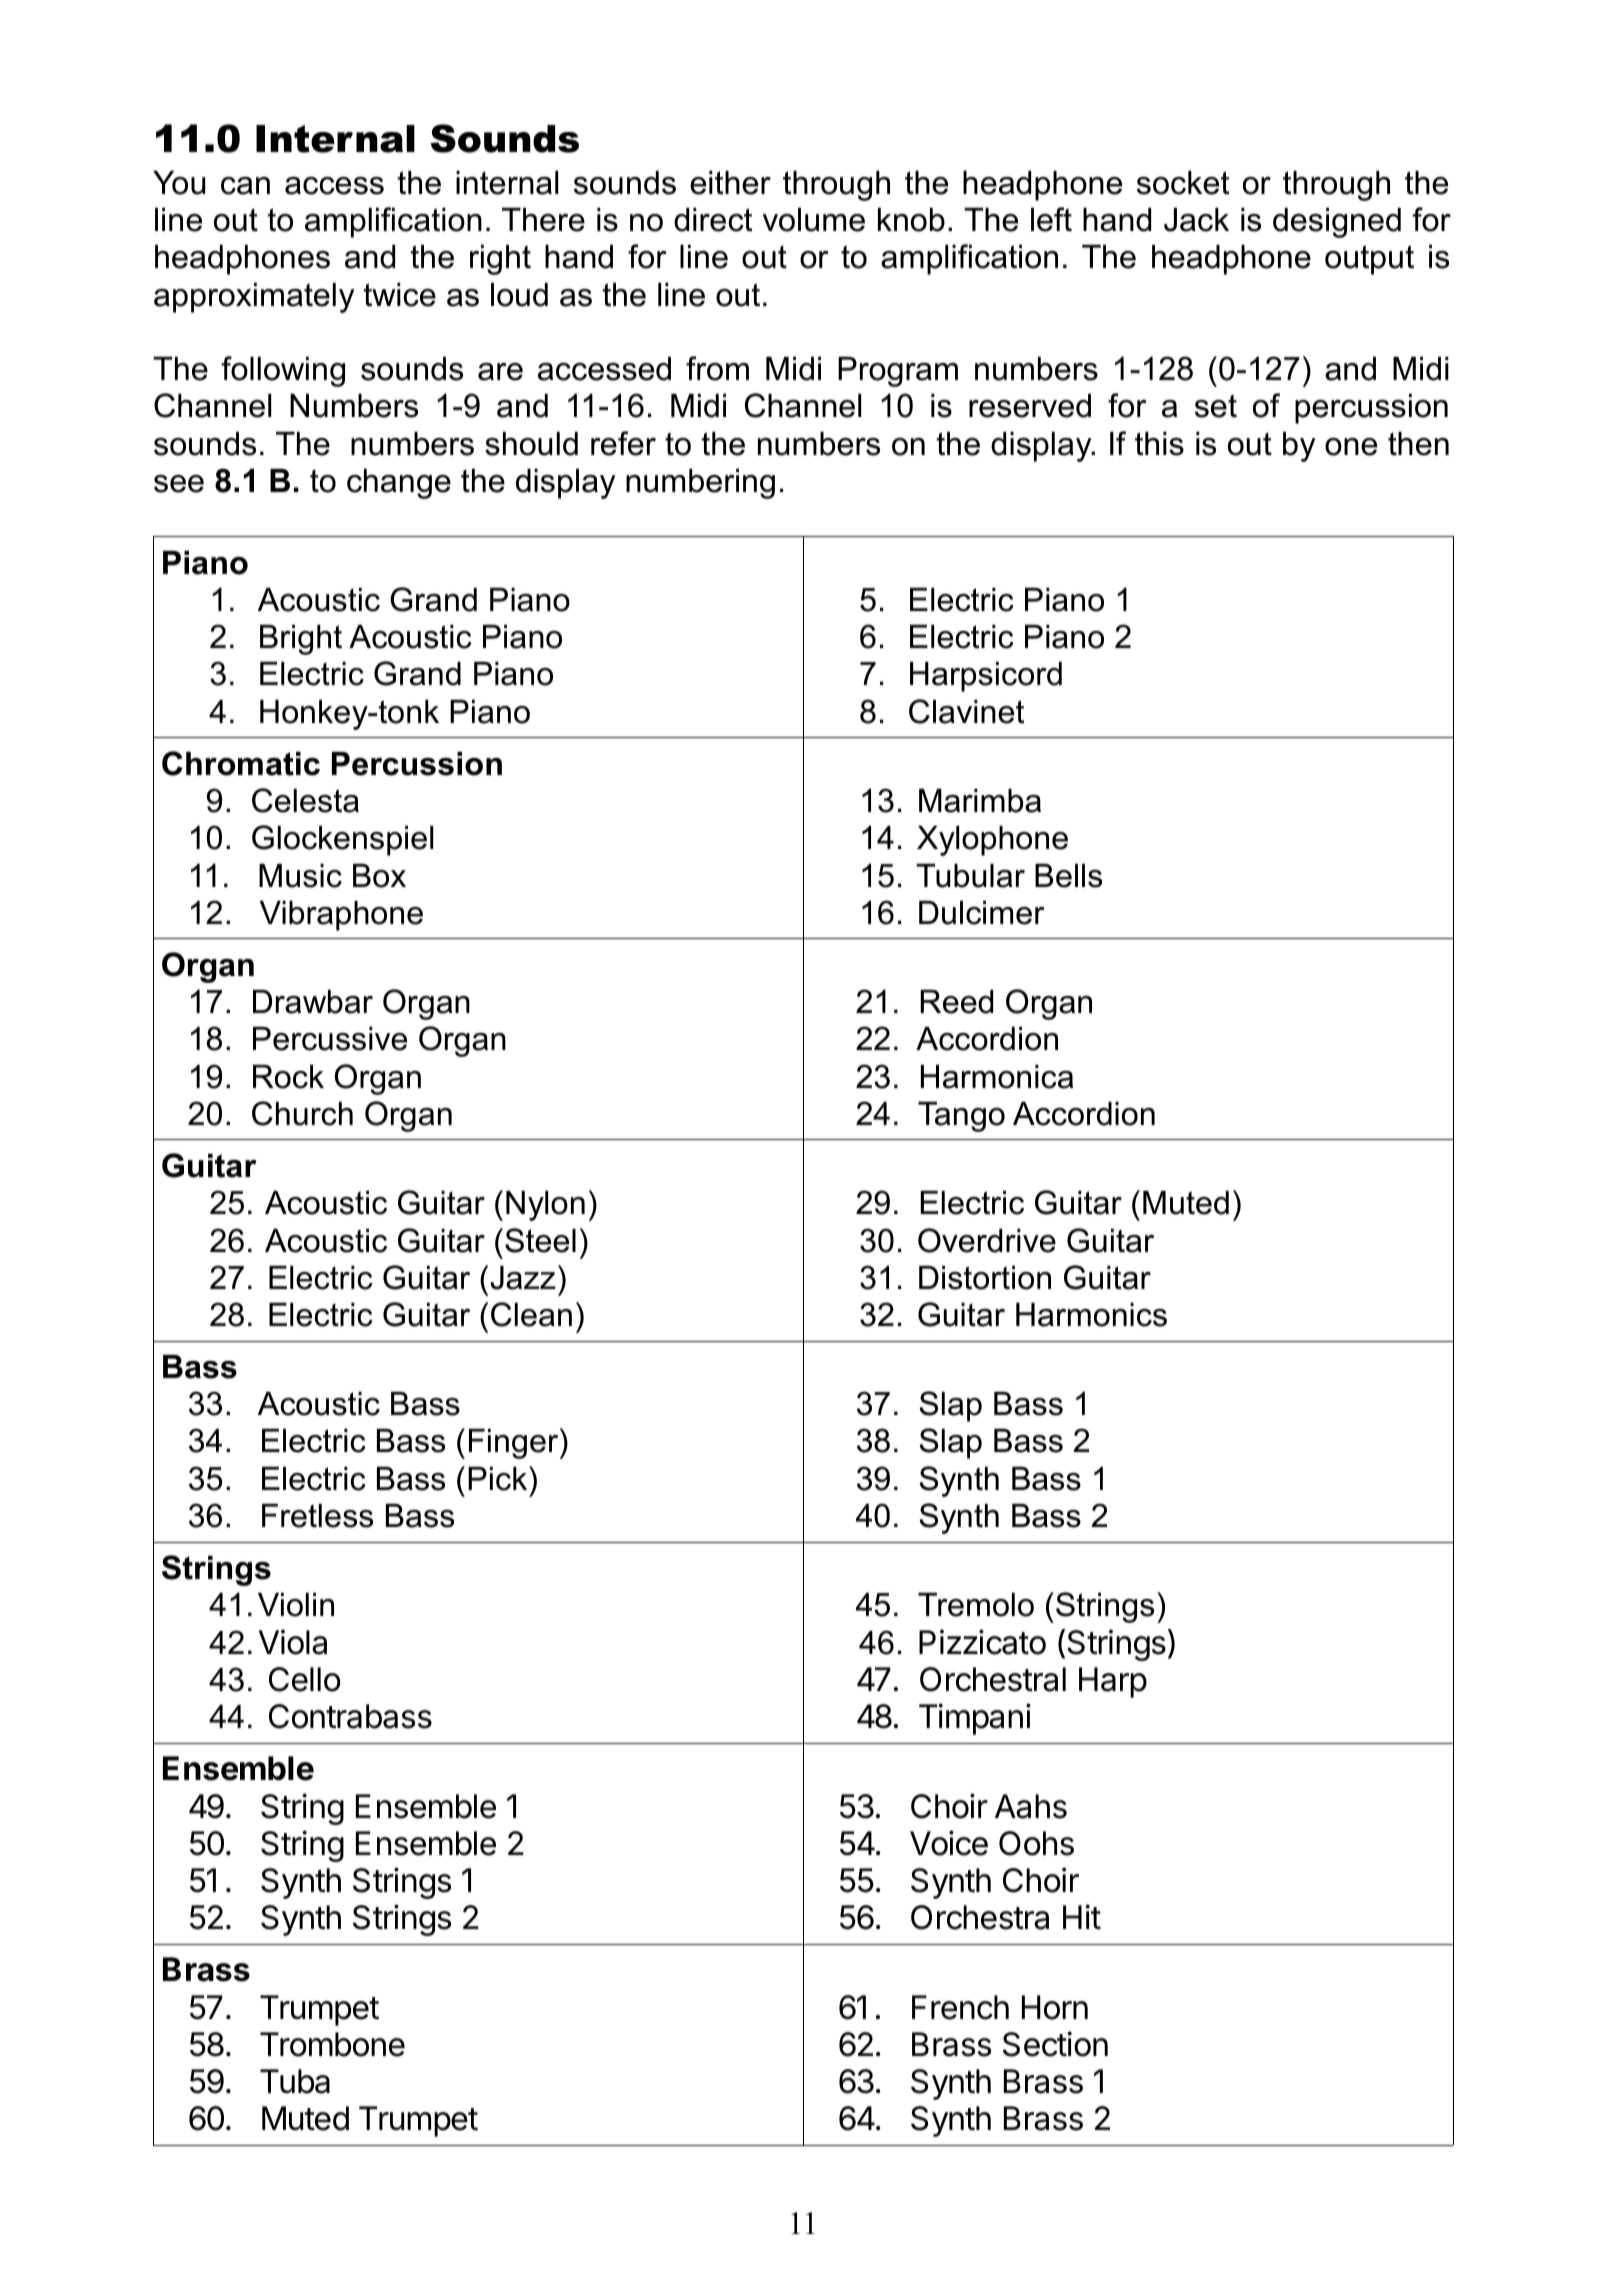  I want to click on Tubular, so click(970, 876).
